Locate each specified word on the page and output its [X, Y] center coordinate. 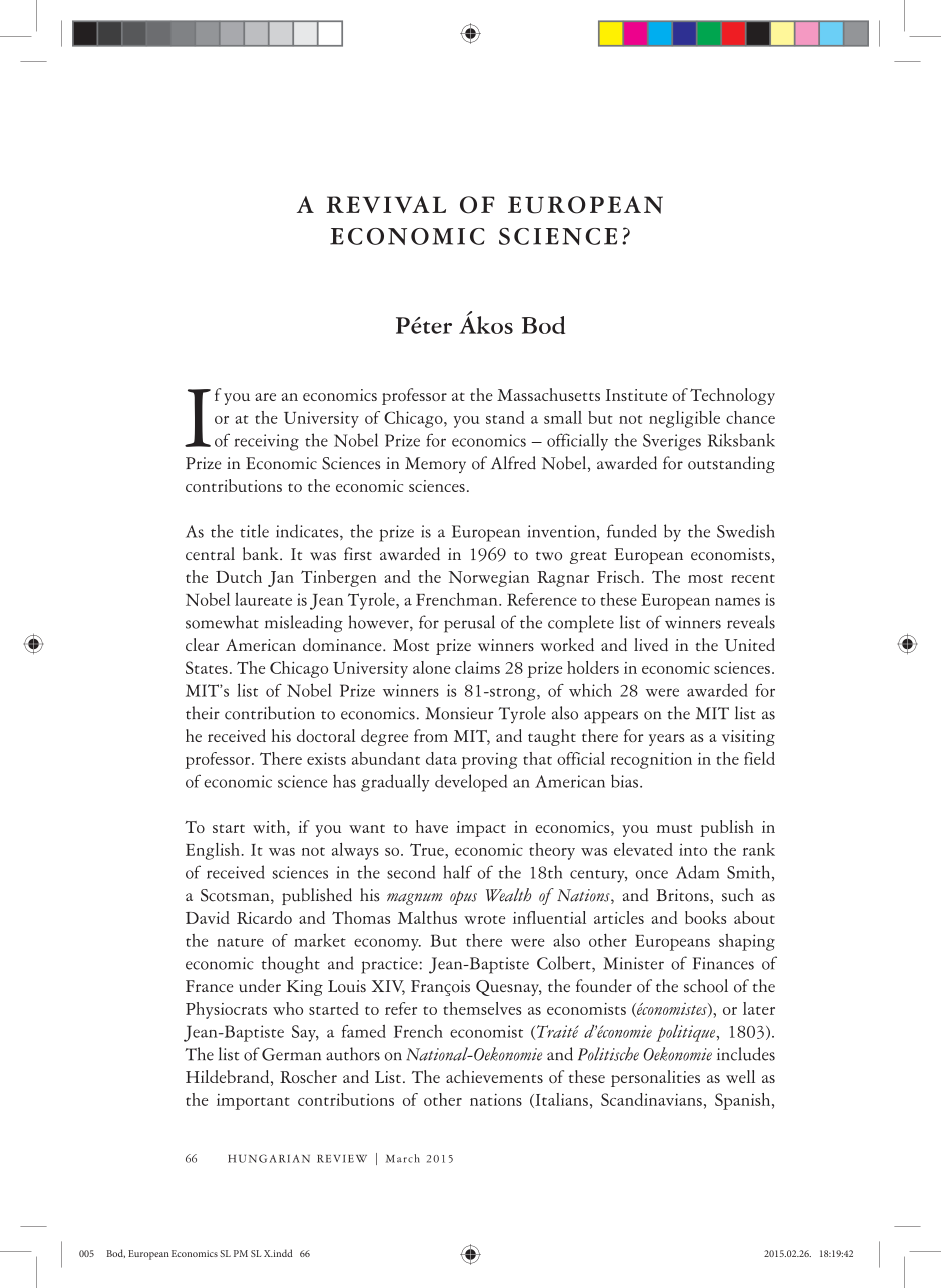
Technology [732, 396]
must [674, 828]
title [254, 531]
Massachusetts [548, 394]
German [291, 1054]
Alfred [513, 463]
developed [471, 783]
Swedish [746, 531]
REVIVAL [386, 204]
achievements [494, 1076]
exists [326, 758]
